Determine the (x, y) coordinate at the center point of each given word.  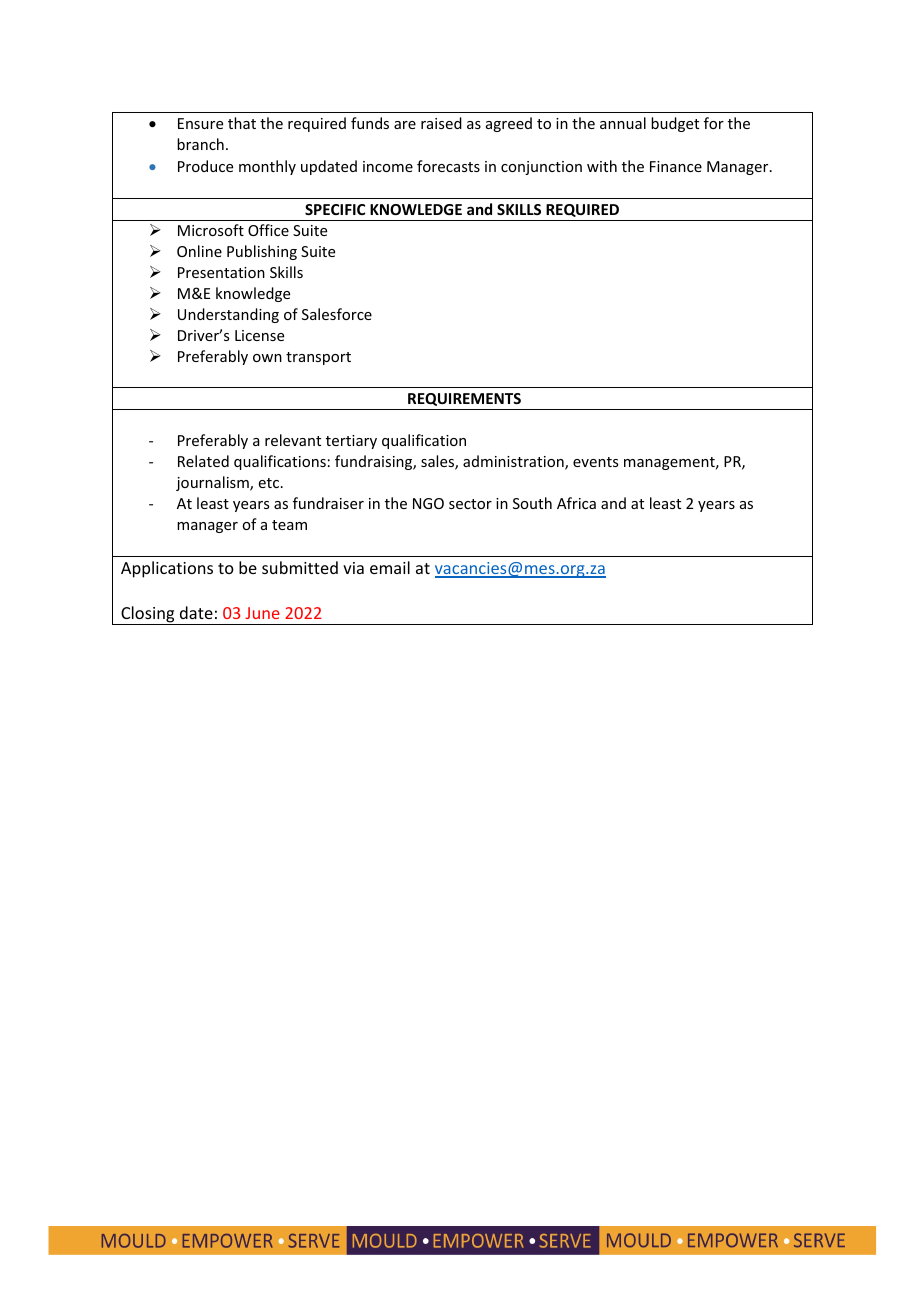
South (532, 503)
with (602, 166)
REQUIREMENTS (464, 399)
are (405, 125)
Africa (576, 503)
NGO (428, 503)
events (595, 462)
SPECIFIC (335, 209)
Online (199, 251)
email (390, 567)
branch (200, 144)
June (262, 613)
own (267, 358)
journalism (213, 483)
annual (623, 123)
